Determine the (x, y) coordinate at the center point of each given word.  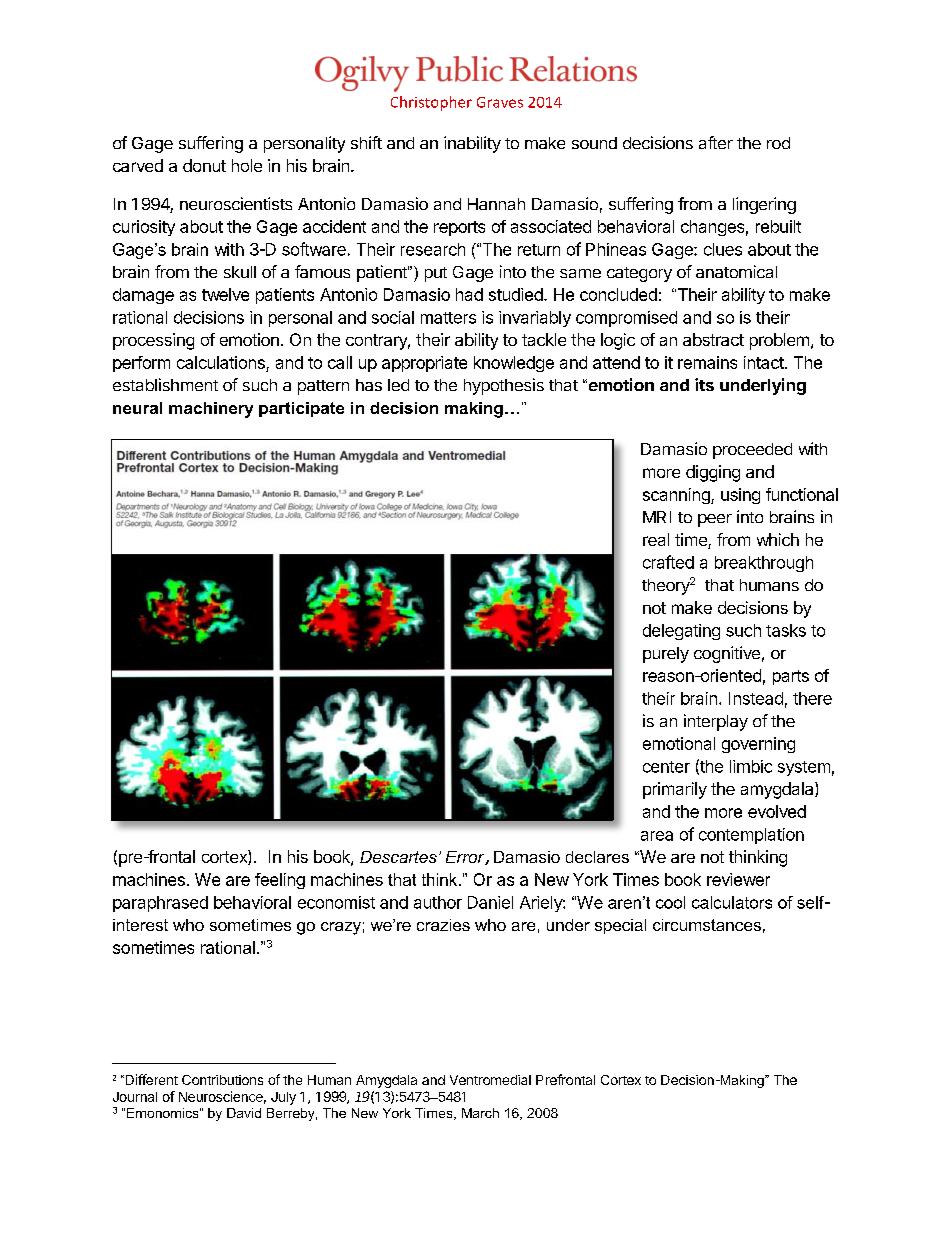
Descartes (398, 857)
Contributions (222, 1080)
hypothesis (504, 386)
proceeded (752, 451)
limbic (751, 766)
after (716, 142)
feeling (280, 881)
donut (204, 165)
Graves (500, 102)
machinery (211, 410)
